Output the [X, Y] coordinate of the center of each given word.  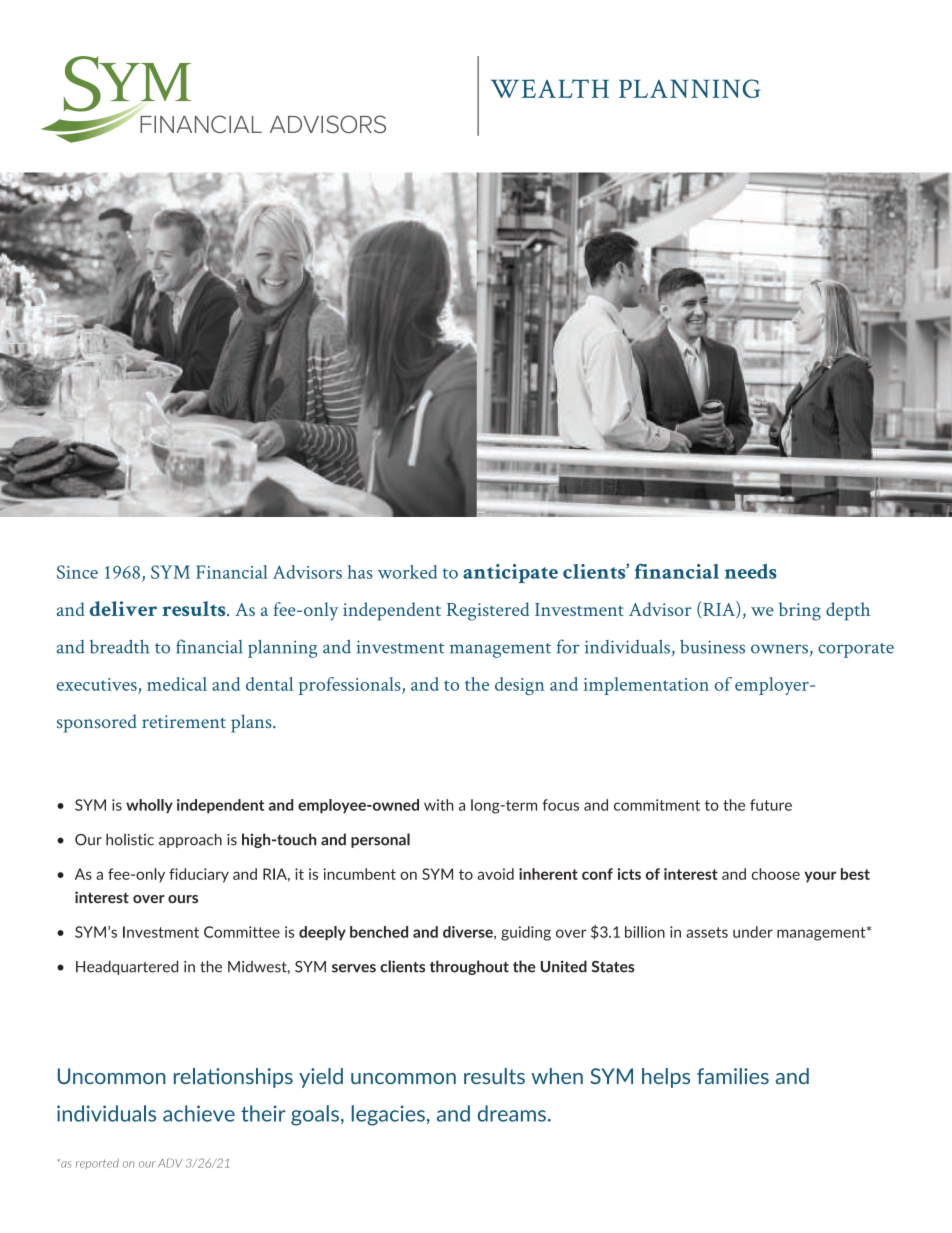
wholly [149, 806]
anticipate [510, 573]
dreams [512, 1113]
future [771, 805]
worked [407, 572]
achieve [199, 1113]
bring [800, 611]
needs [751, 571]
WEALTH [550, 88]
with [439, 805]
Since [77, 572]
